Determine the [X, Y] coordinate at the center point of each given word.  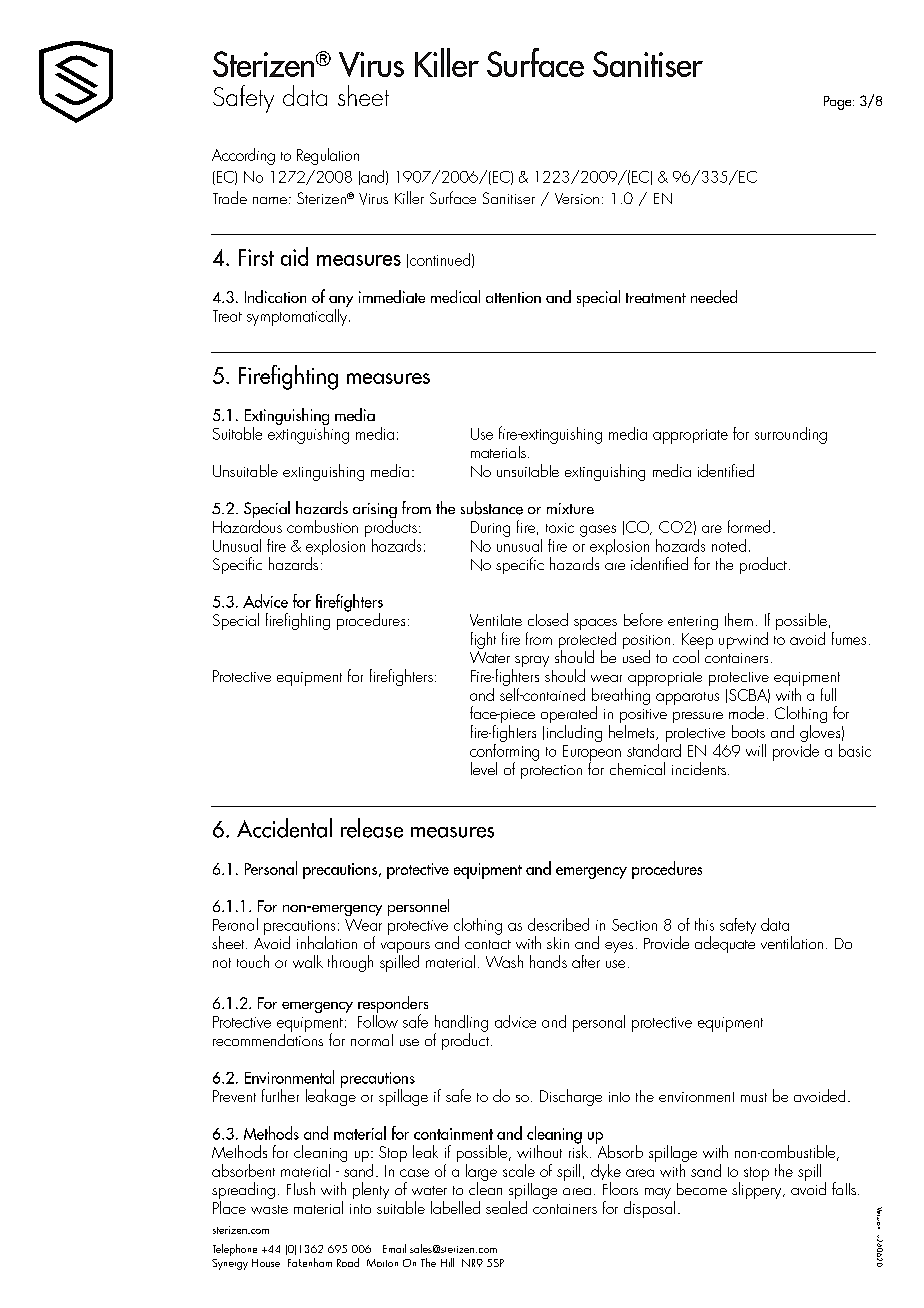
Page [839, 103]
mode [746, 712]
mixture [570, 508]
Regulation [328, 156]
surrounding [791, 435]
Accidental [284, 828]
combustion [322, 526]
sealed [506, 1206]
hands [548, 961]
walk [308, 961]
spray [532, 661]
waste [269, 1209]
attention [513, 297]
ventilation [792, 942]
